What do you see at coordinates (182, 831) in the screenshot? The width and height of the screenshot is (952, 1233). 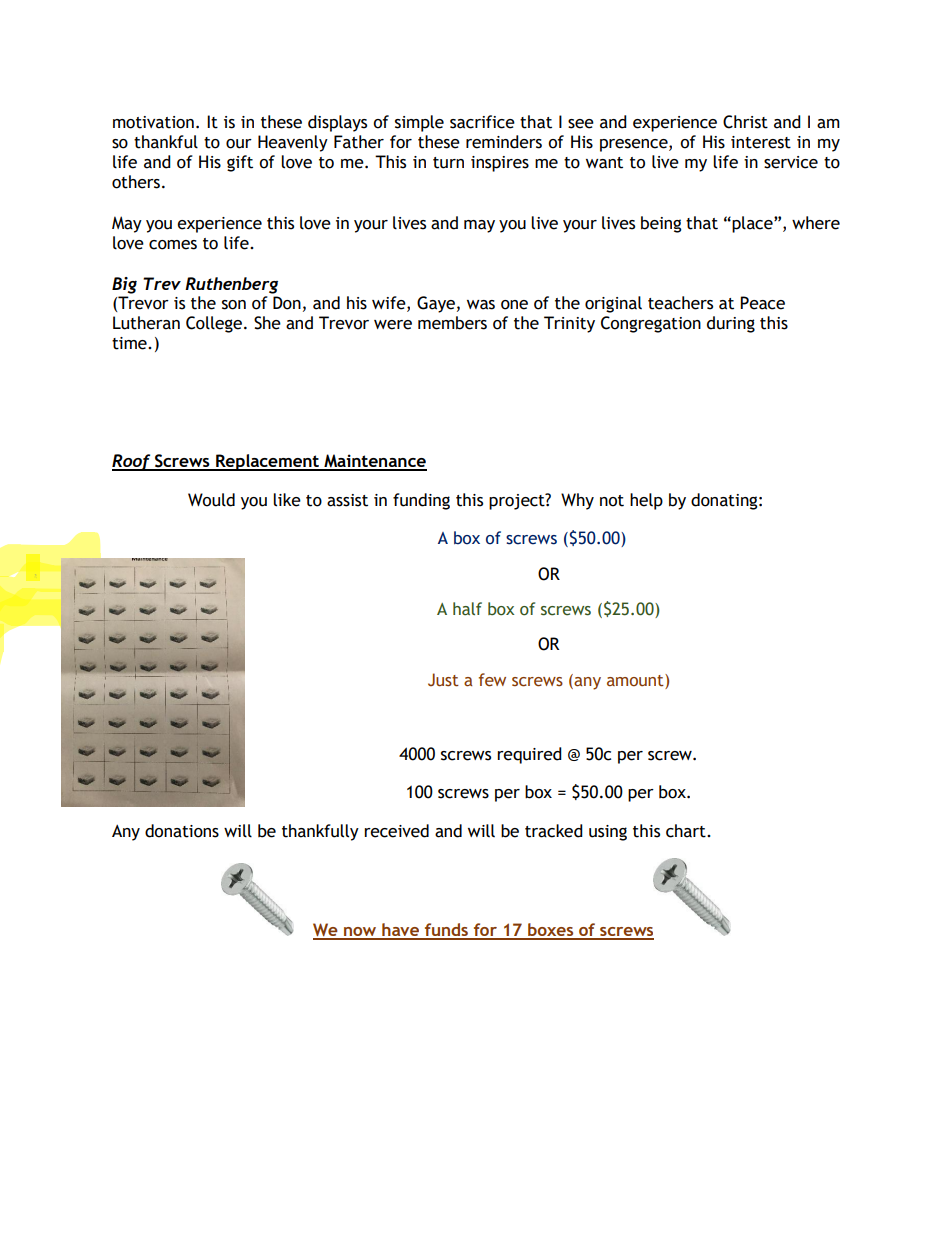 I see `donations` at bounding box center [182, 831].
